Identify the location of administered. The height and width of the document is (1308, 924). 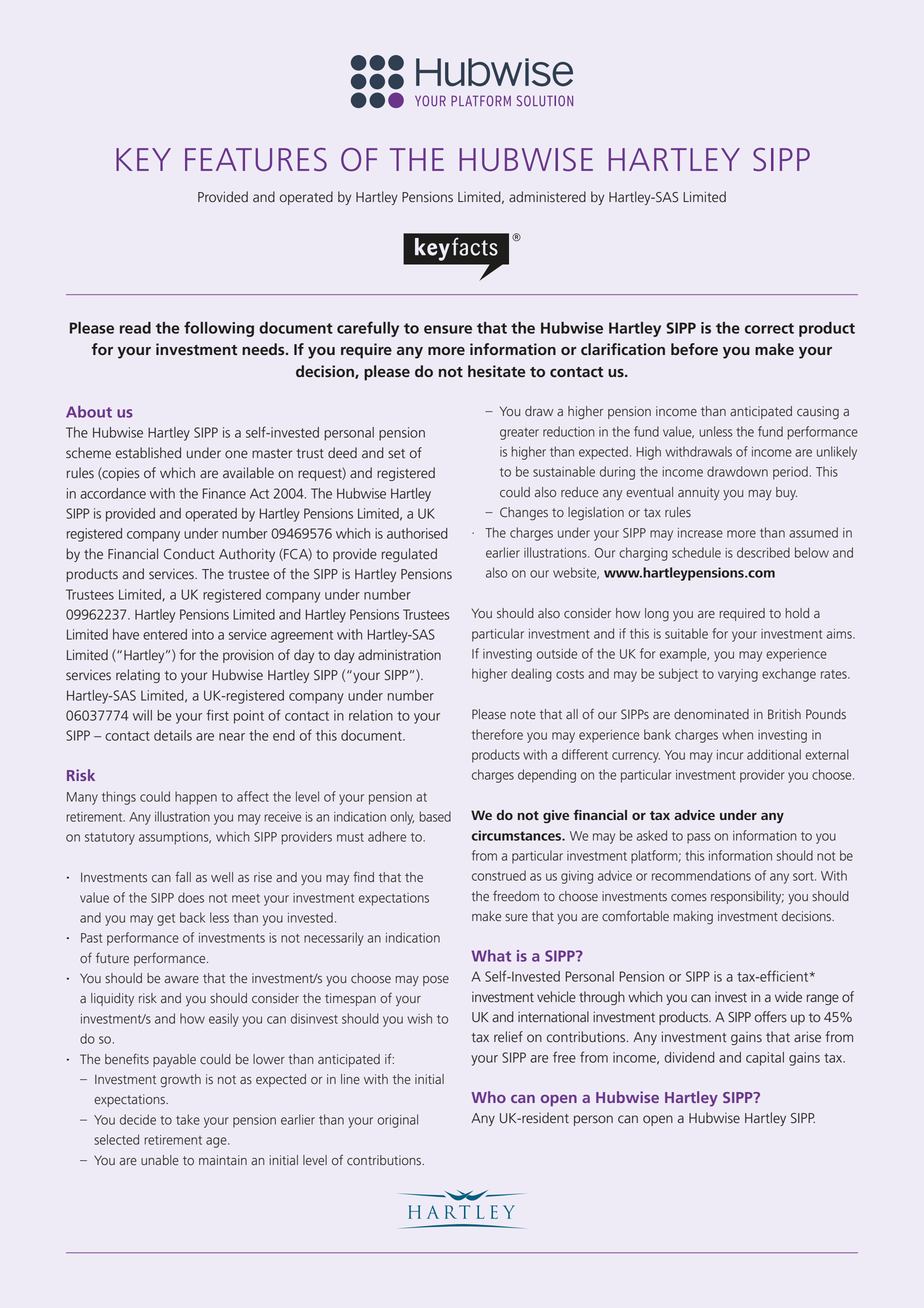
(547, 197).
